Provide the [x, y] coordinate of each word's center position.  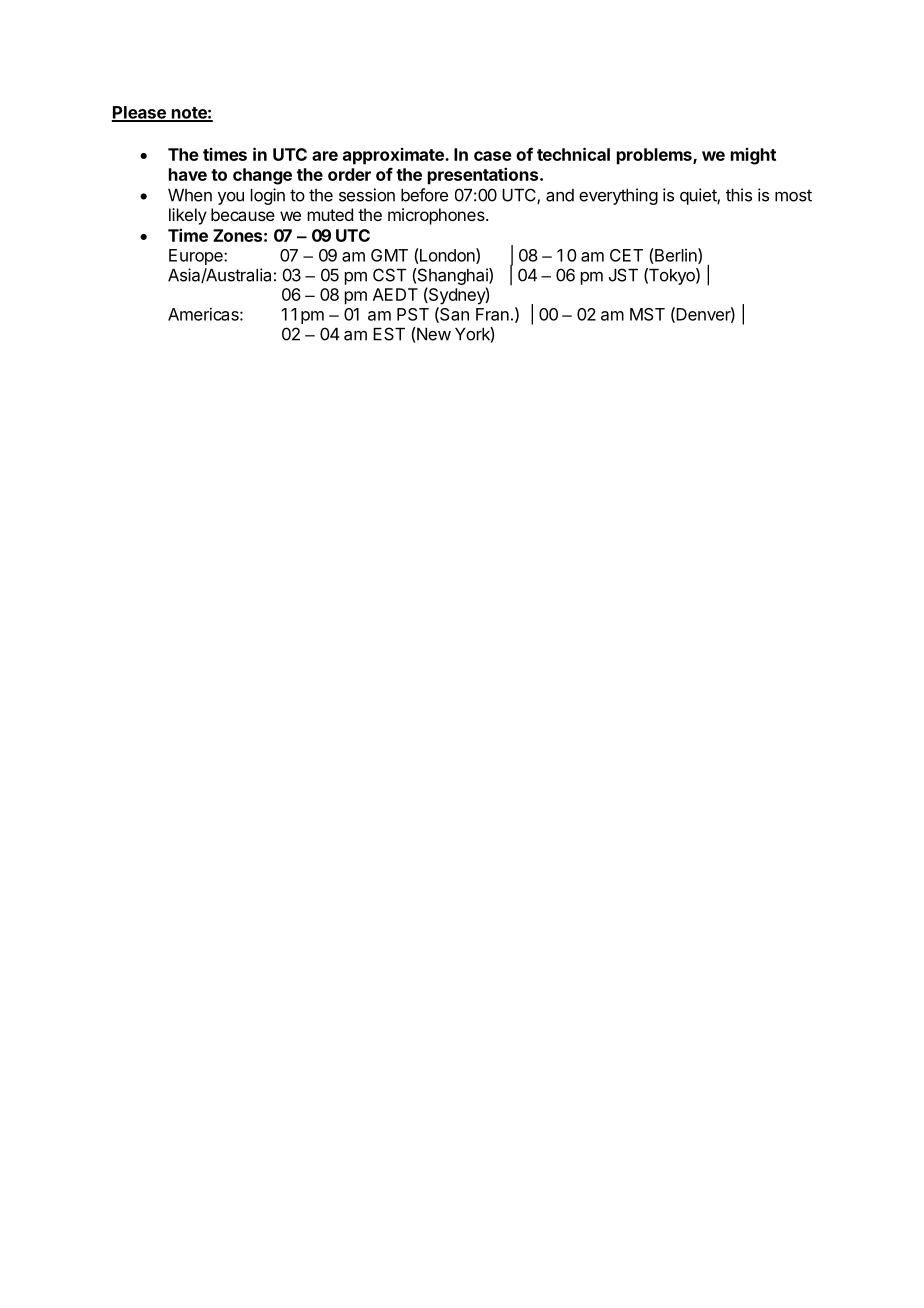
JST [623, 275]
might [753, 156]
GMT [389, 255]
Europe [197, 257]
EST [389, 334]
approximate [394, 156]
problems [655, 156]
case [493, 156]
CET [626, 255]
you [231, 198]
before [424, 195]
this [739, 195]
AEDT [395, 294]
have [188, 174]
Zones [237, 235]
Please [140, 113]
